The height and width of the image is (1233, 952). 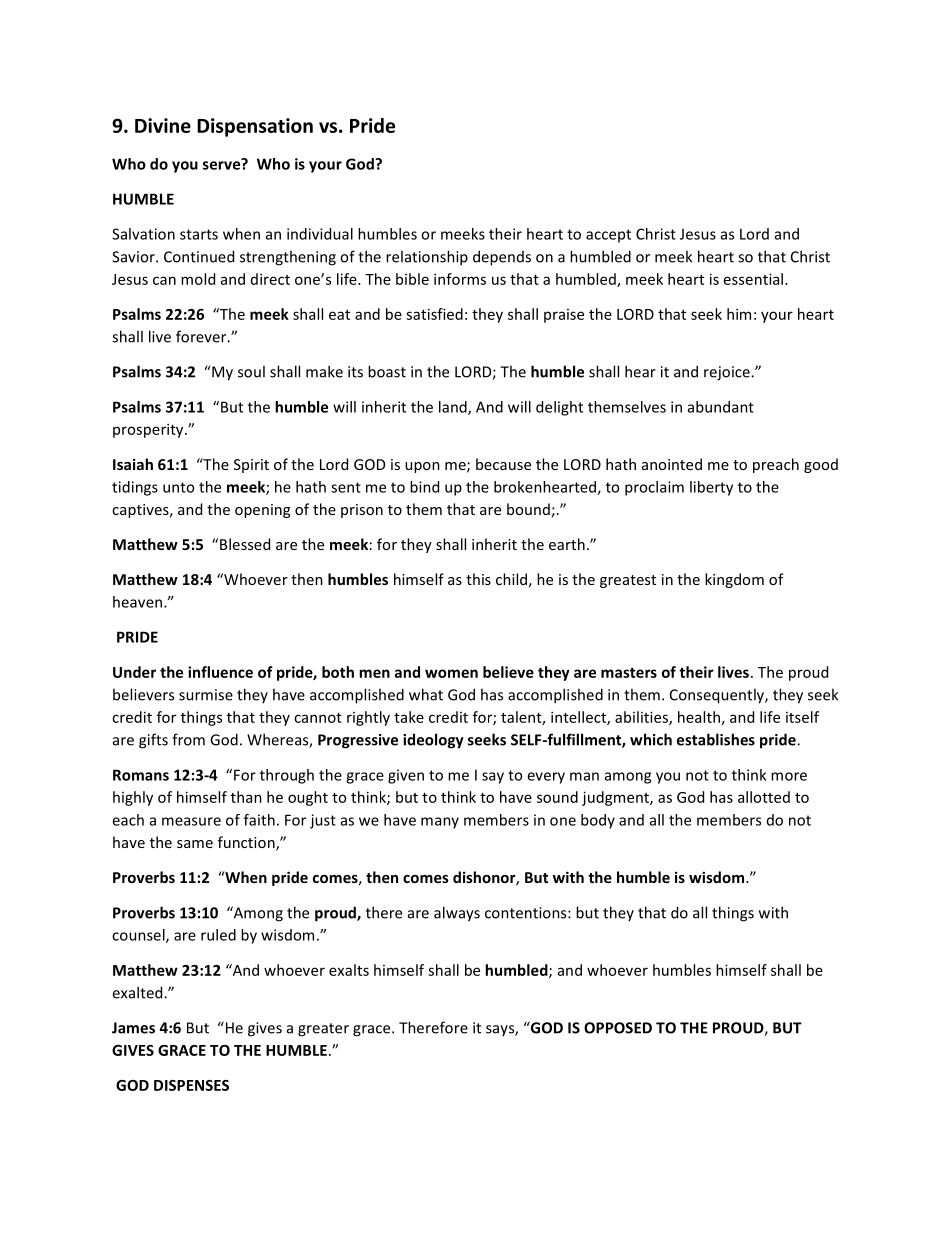 I want to click on establishes, so click(x=716, y=739).
